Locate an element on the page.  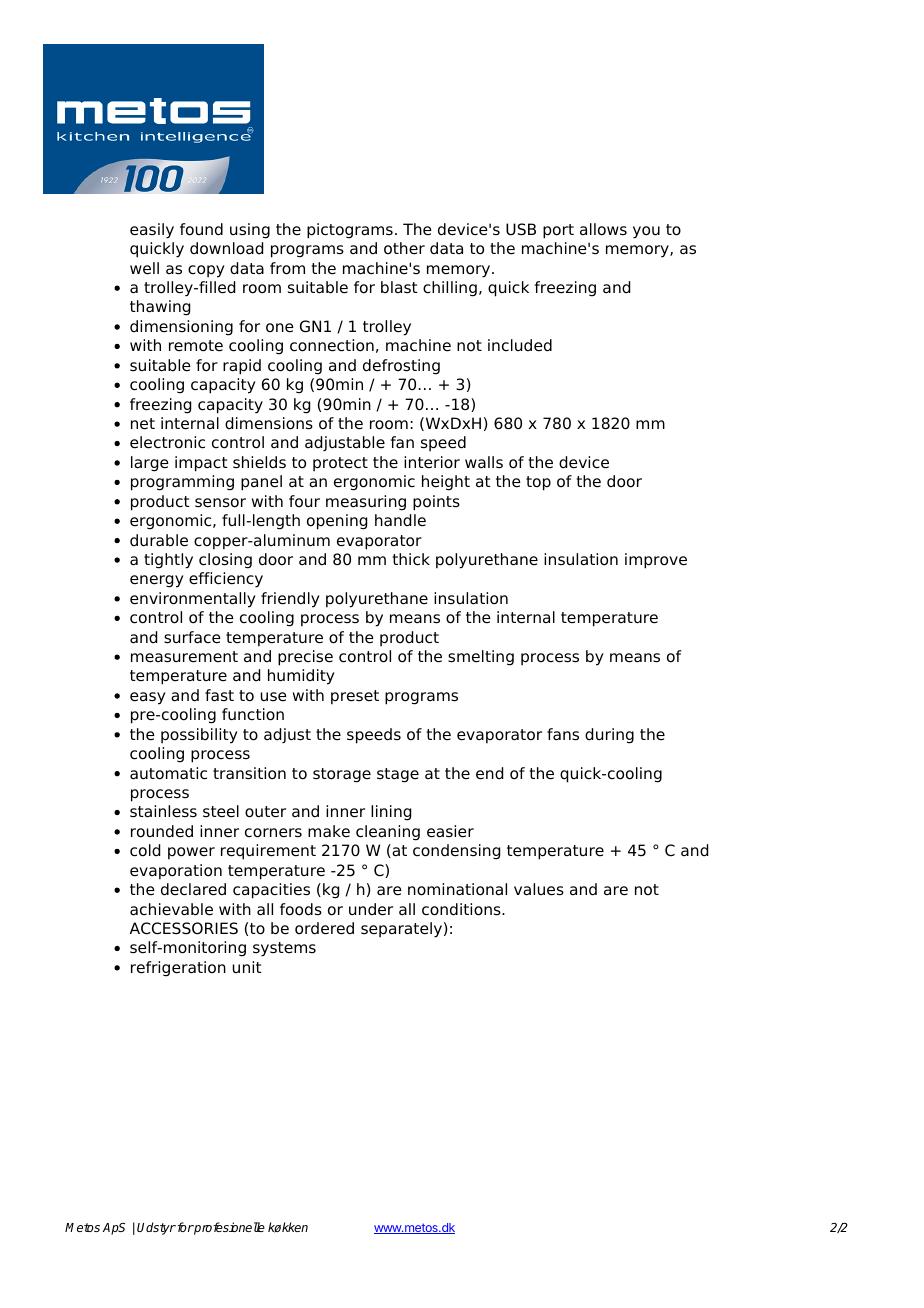
improve is located at coordinates (656, 561).
